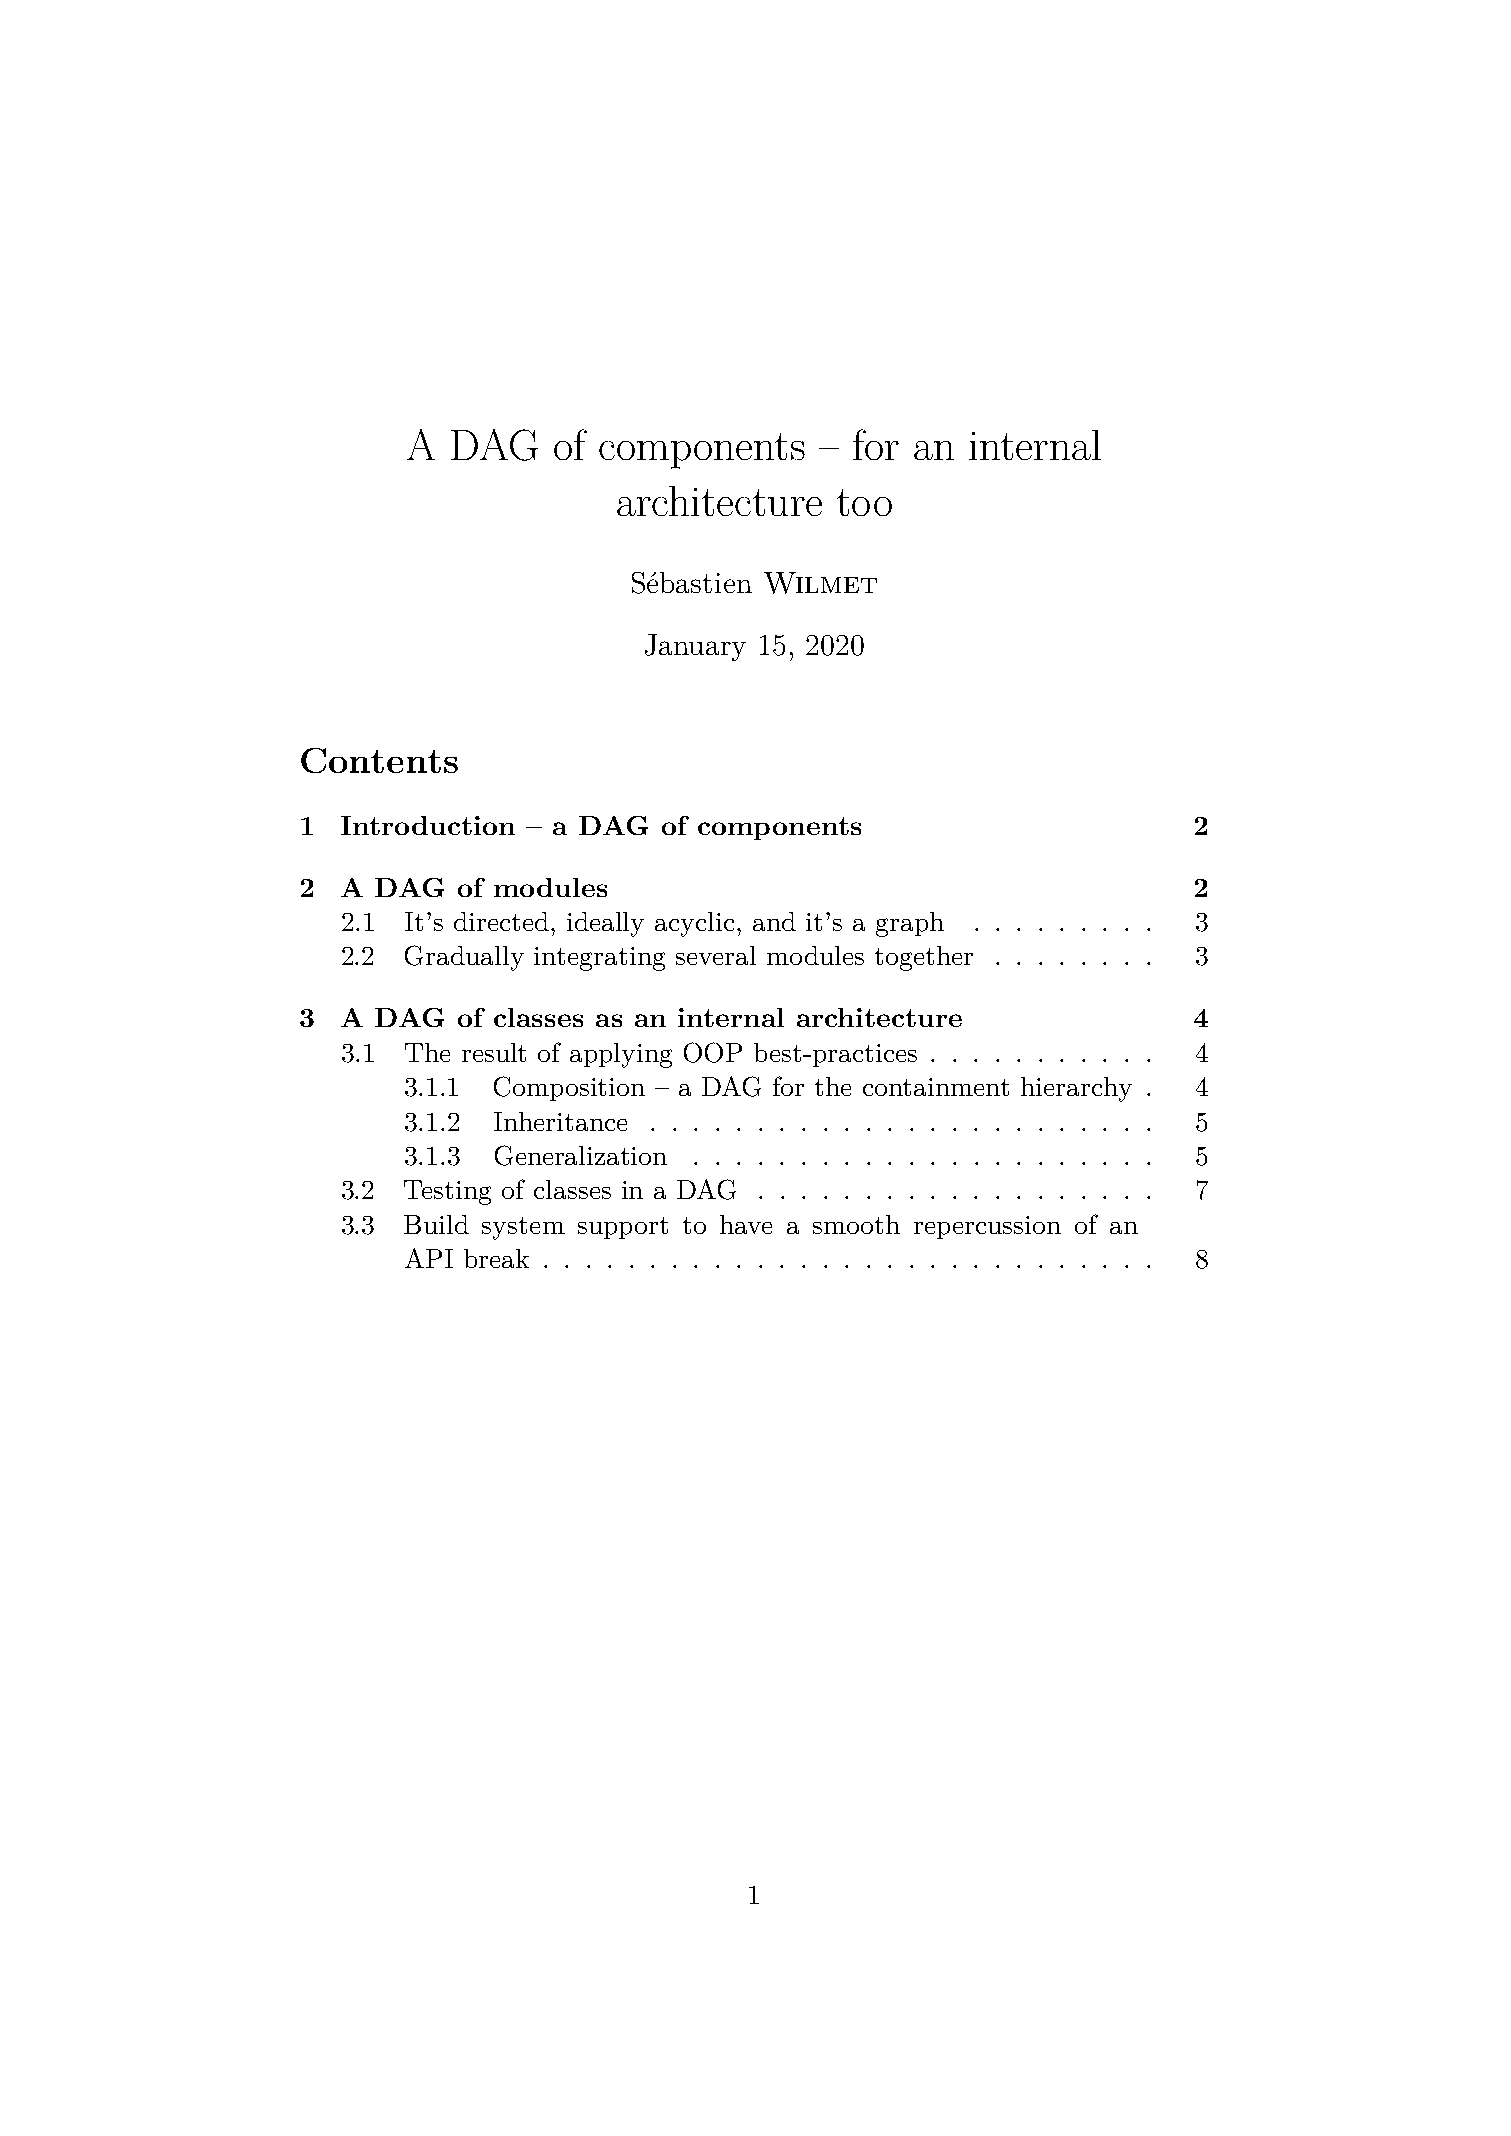 The width and height of the page is (1511, 2136). What do you see at coordinates (716, 955) in the page?
I see `several` at bounding box center [716, 955].
